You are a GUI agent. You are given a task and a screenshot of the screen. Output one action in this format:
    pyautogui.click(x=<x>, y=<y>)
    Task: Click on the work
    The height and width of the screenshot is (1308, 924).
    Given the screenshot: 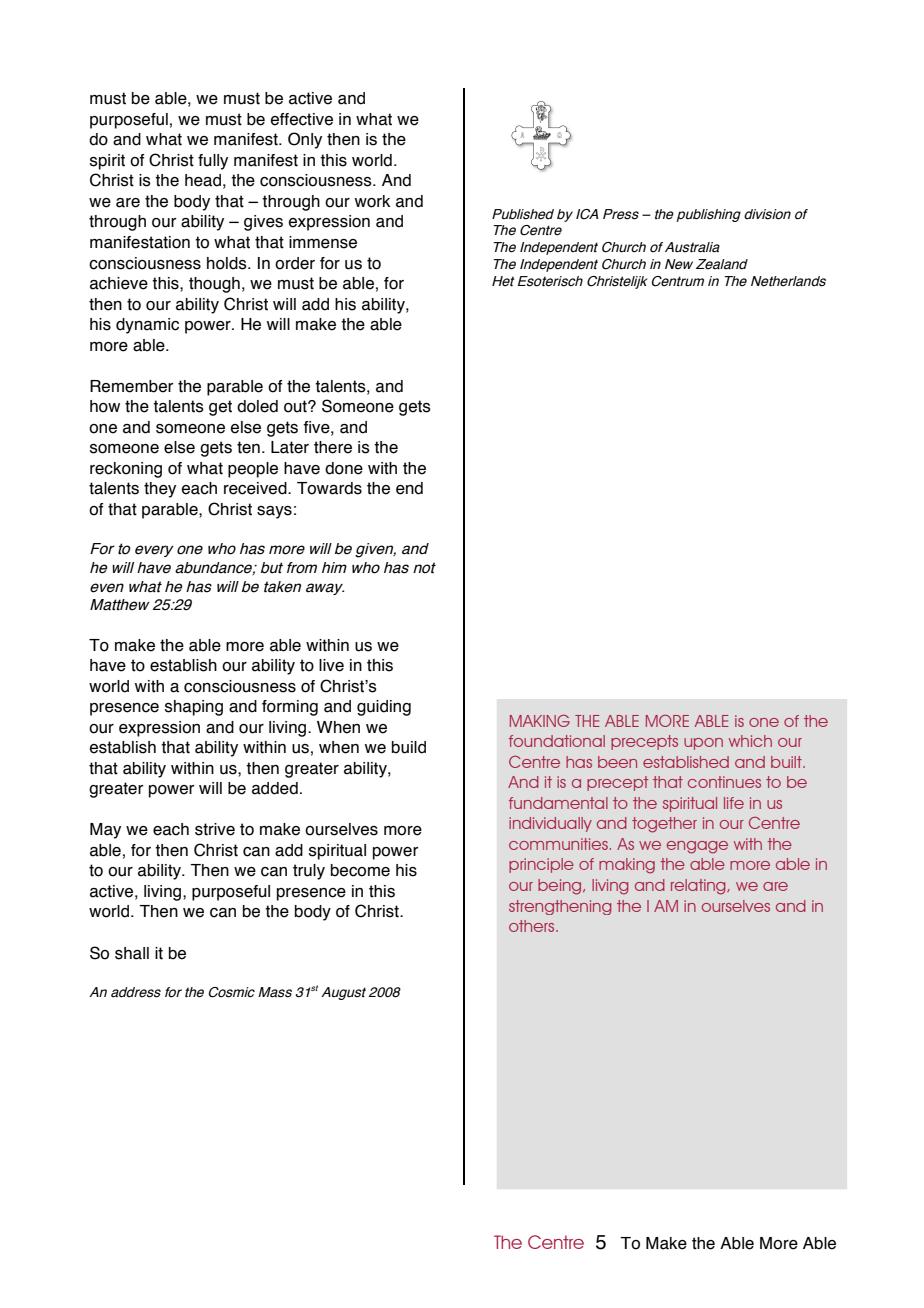 What is the action you would take?
    pyautogui.click(x=372, y=201)
